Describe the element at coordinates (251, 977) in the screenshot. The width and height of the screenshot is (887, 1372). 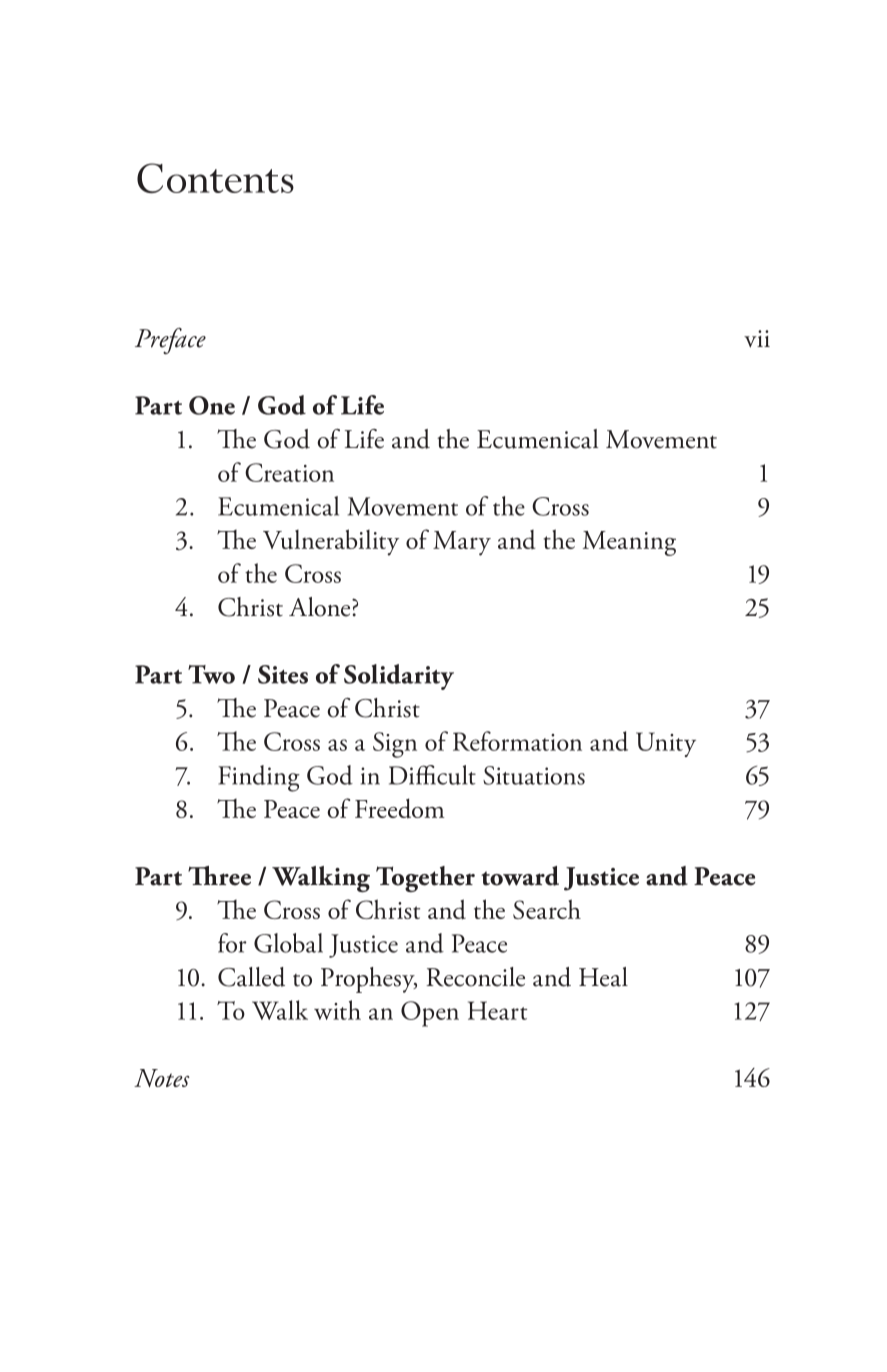
I see `Called` at that location.
